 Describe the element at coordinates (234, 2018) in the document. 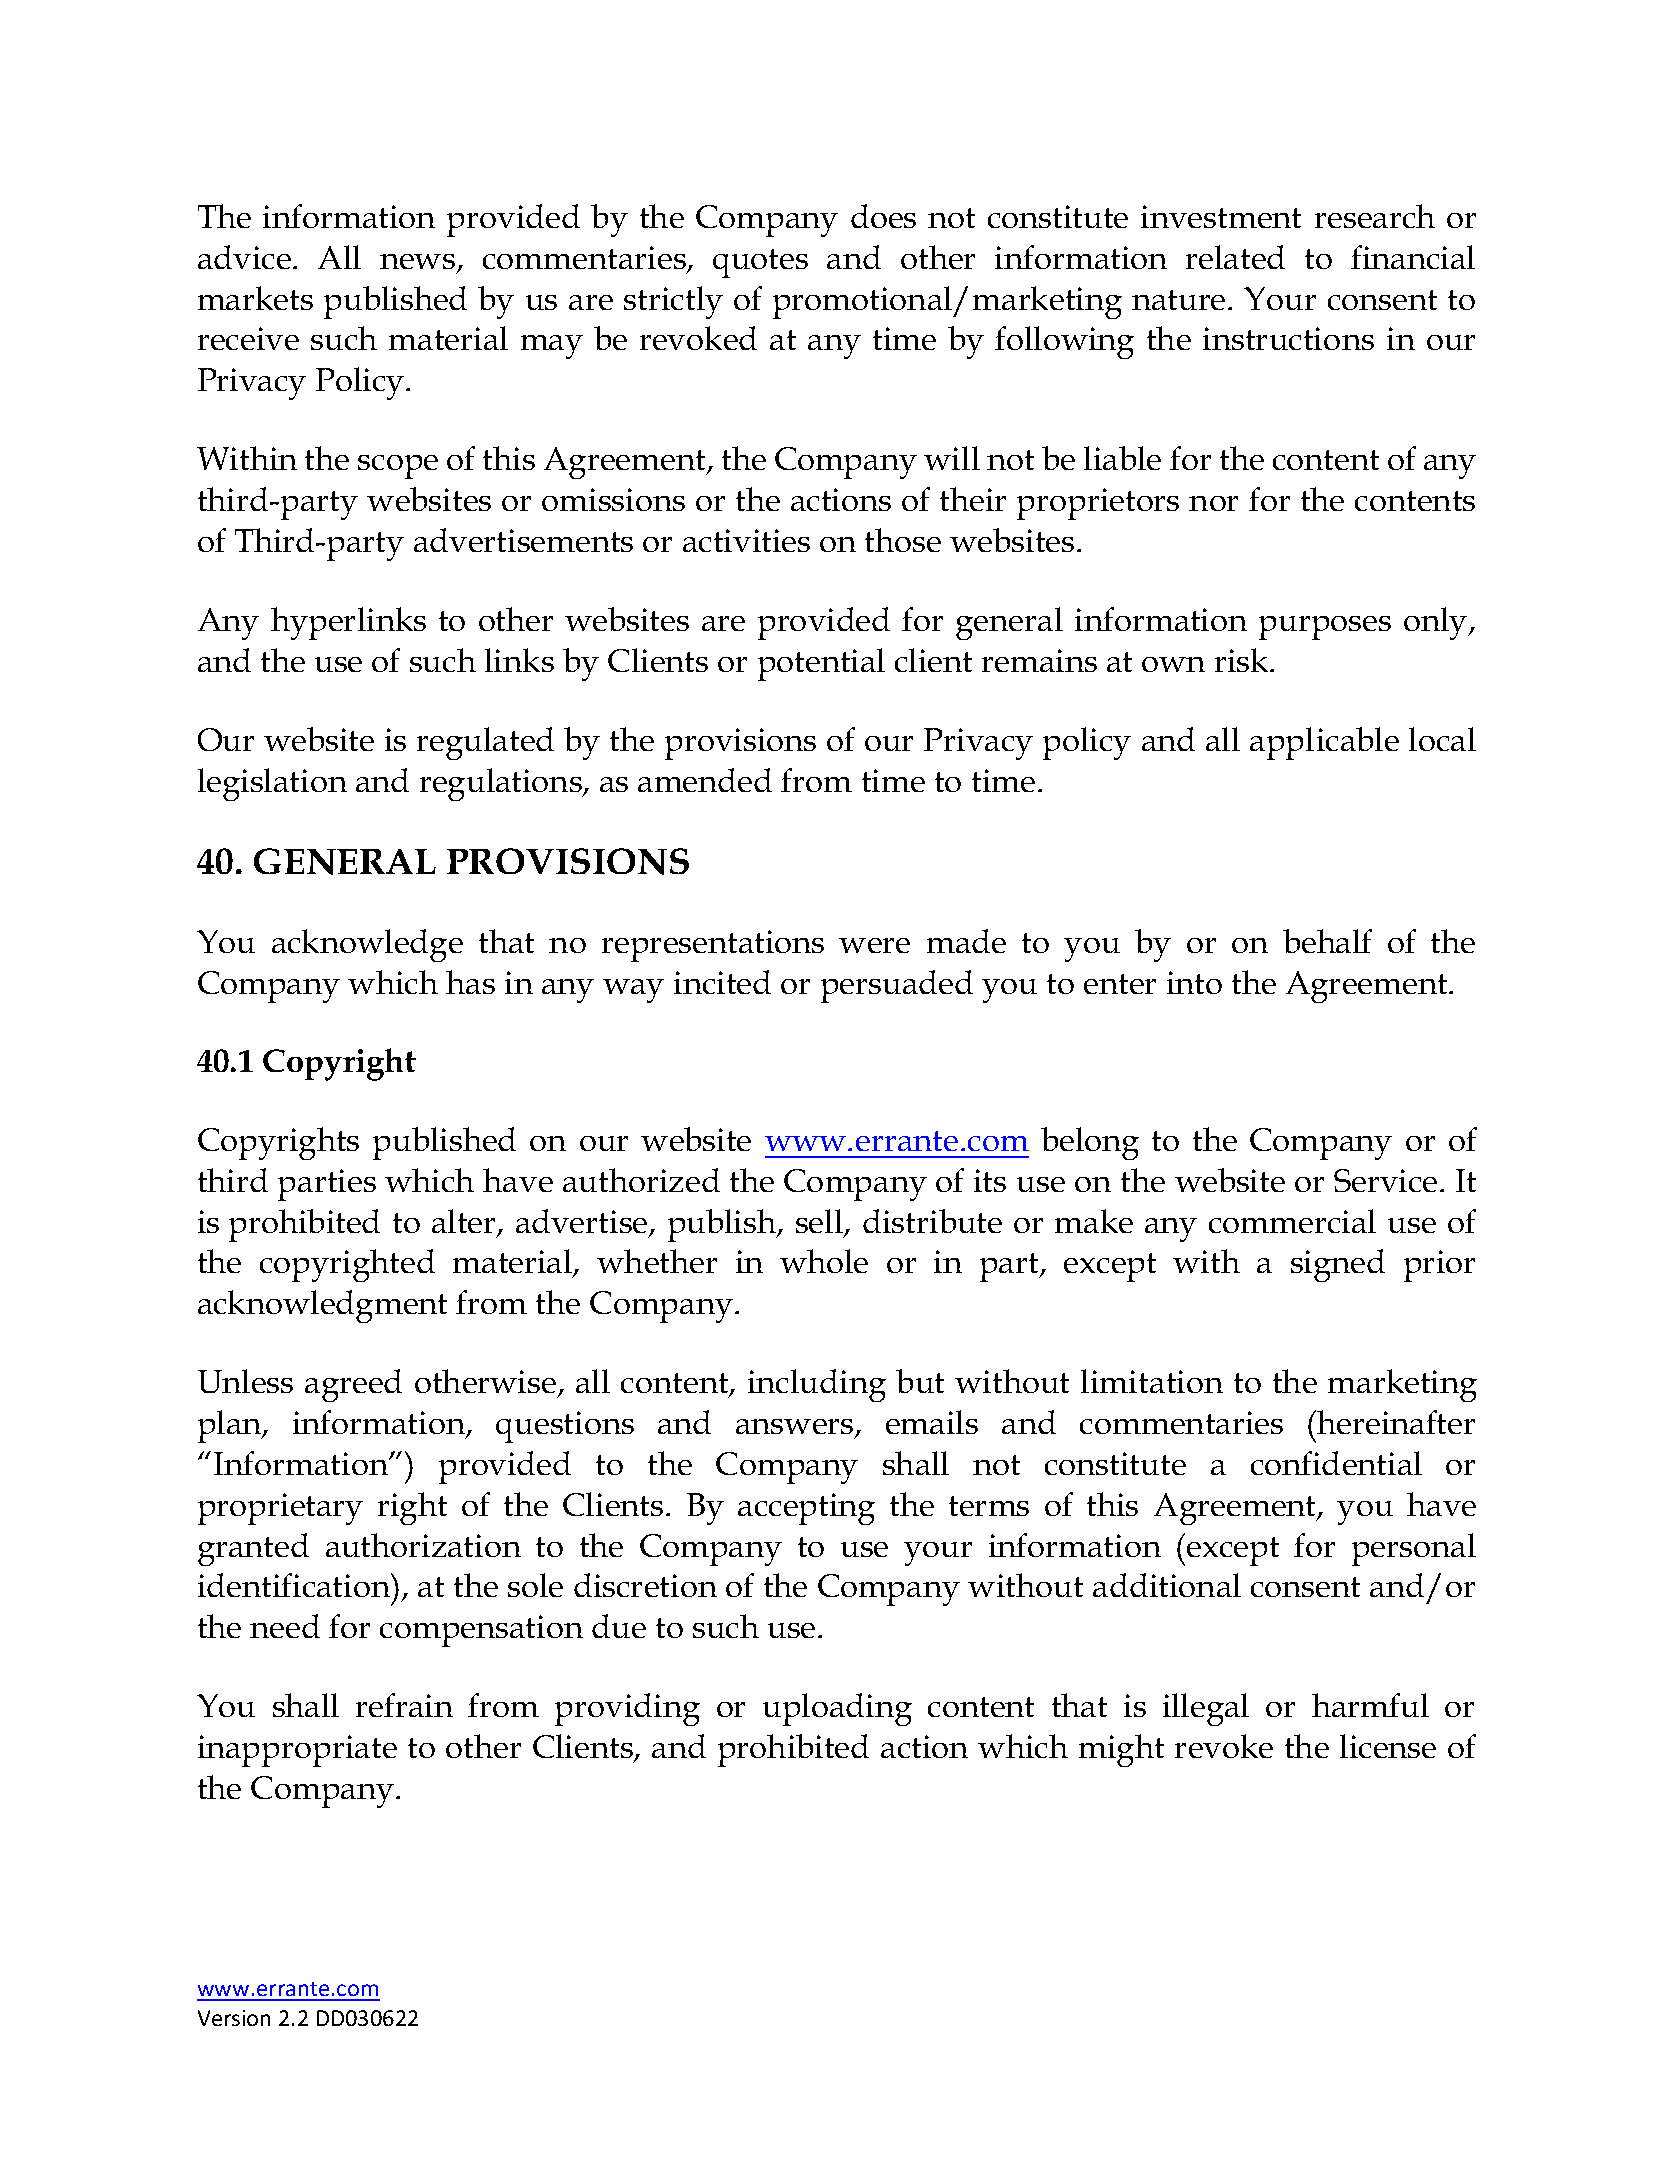

I see `Version` at that location.
